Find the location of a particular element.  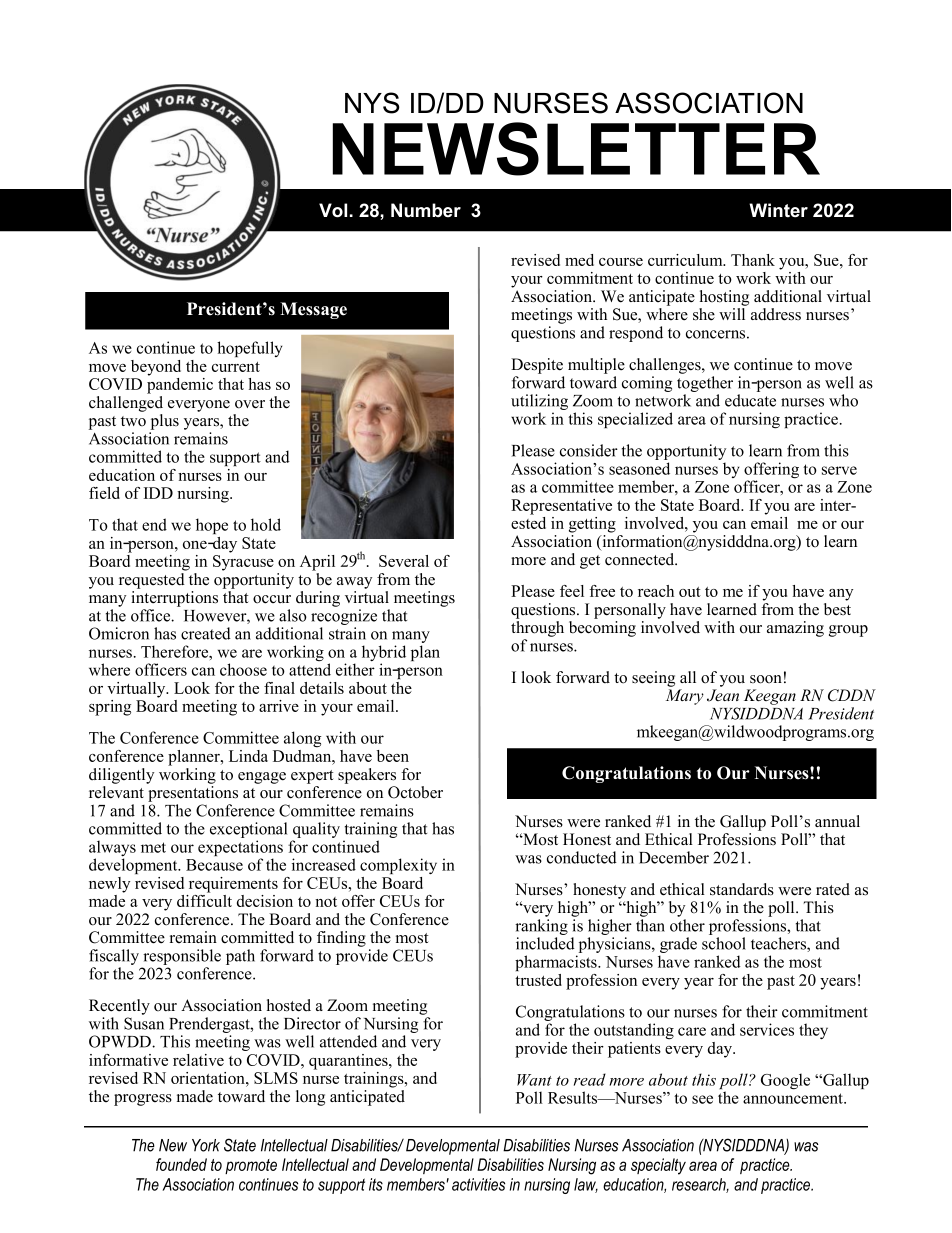

choose is located at coordinates (243, 669).
